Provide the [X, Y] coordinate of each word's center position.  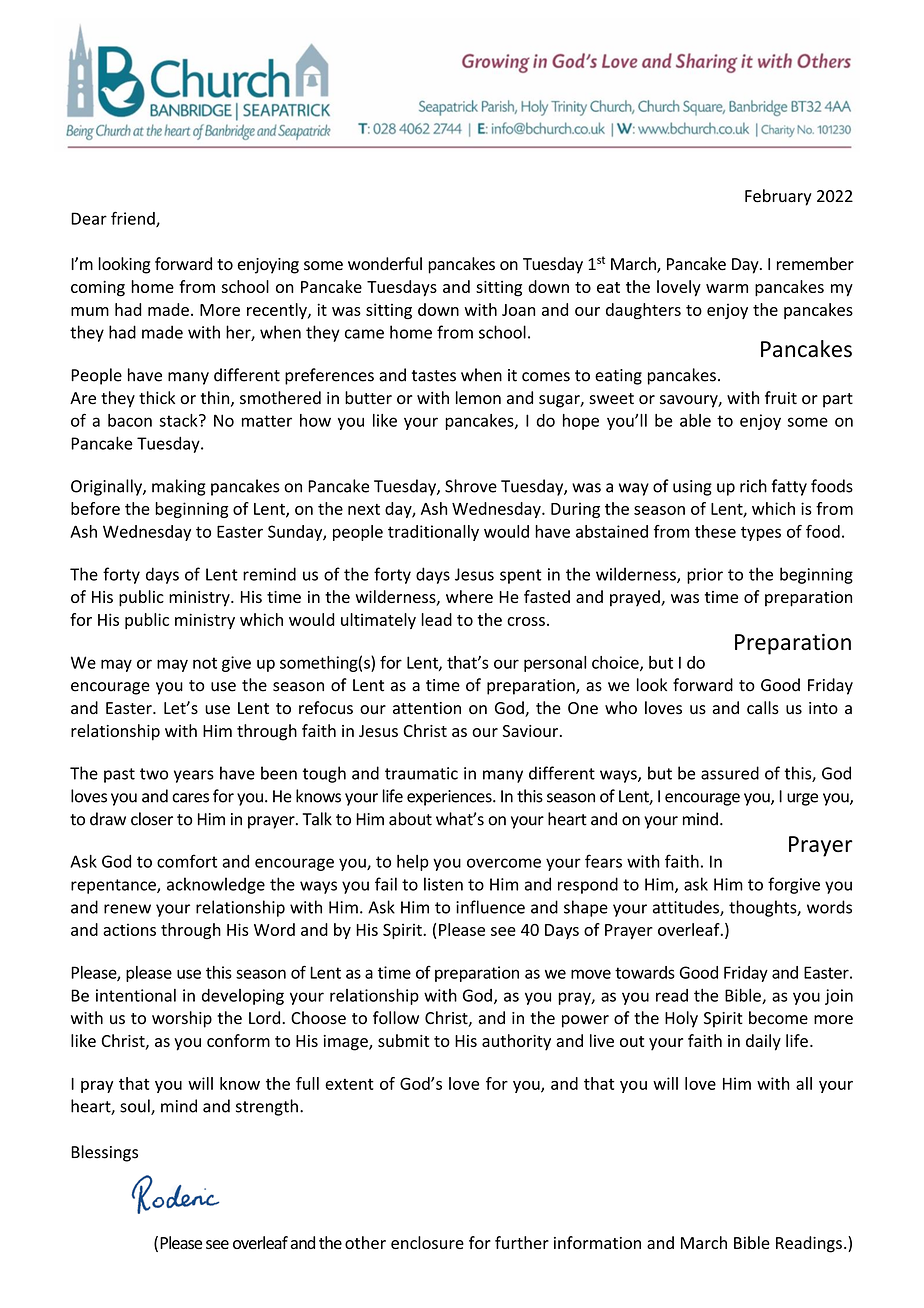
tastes [434, 376]
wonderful [385, 264]
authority [516, 1042]
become [778, 1018]
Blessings [104, 1153]
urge [802, 799]
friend [134, 219]
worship [182, 1019]
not [205, 663]
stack [179, 420]
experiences [450, 798]
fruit [781, 397]
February [778, 197]
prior [705, 576]
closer [152, 819]
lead [436, 619]
